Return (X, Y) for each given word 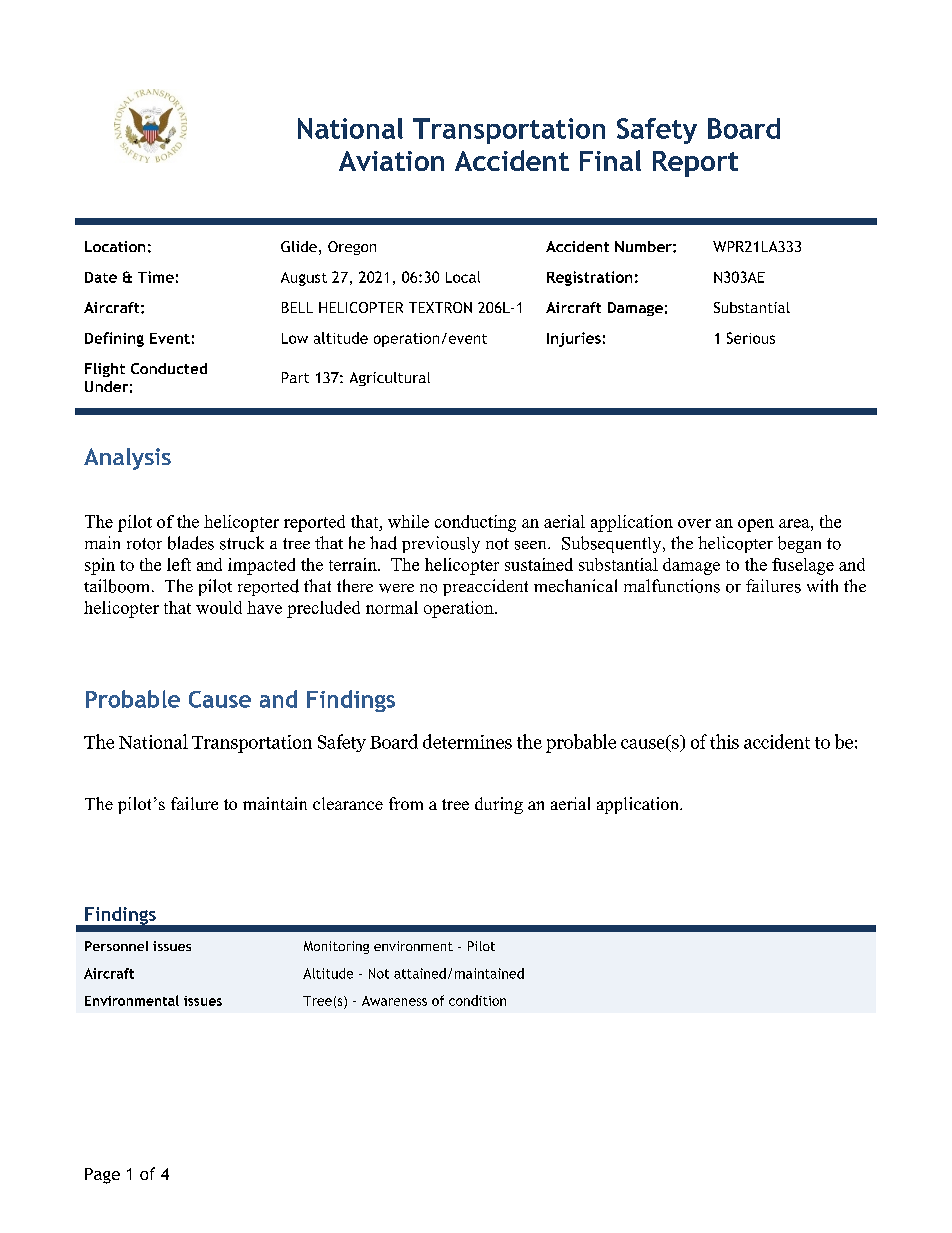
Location (115, 246)
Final (610, 160)
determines (467, 741)
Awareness (394, 1001)
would (219, 607)
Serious (751, 338)
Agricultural (390, 379)
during (499, 805)
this (724, 741)
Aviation (391, 161)
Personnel (116, 946)
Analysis (127, 459)
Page (102, 1176)
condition (477, 1000)
